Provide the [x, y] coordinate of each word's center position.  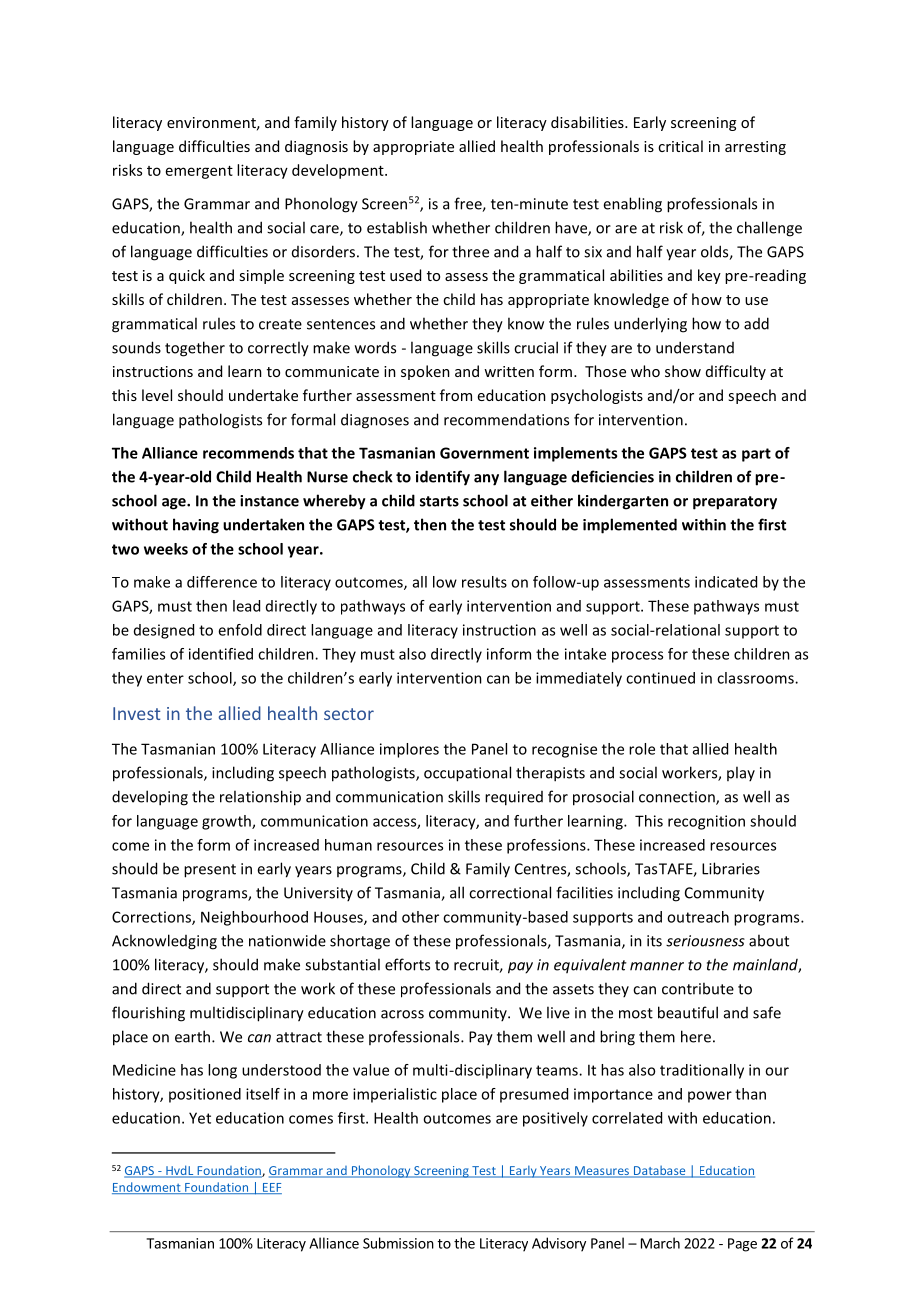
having [196, 526]
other [420, 917]
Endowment [147, 1188]
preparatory [735, 503]
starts [439, 501]
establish [397, 227]
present [210, 871]
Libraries [731, 868]
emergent [199, 172]
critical [680, 146]
